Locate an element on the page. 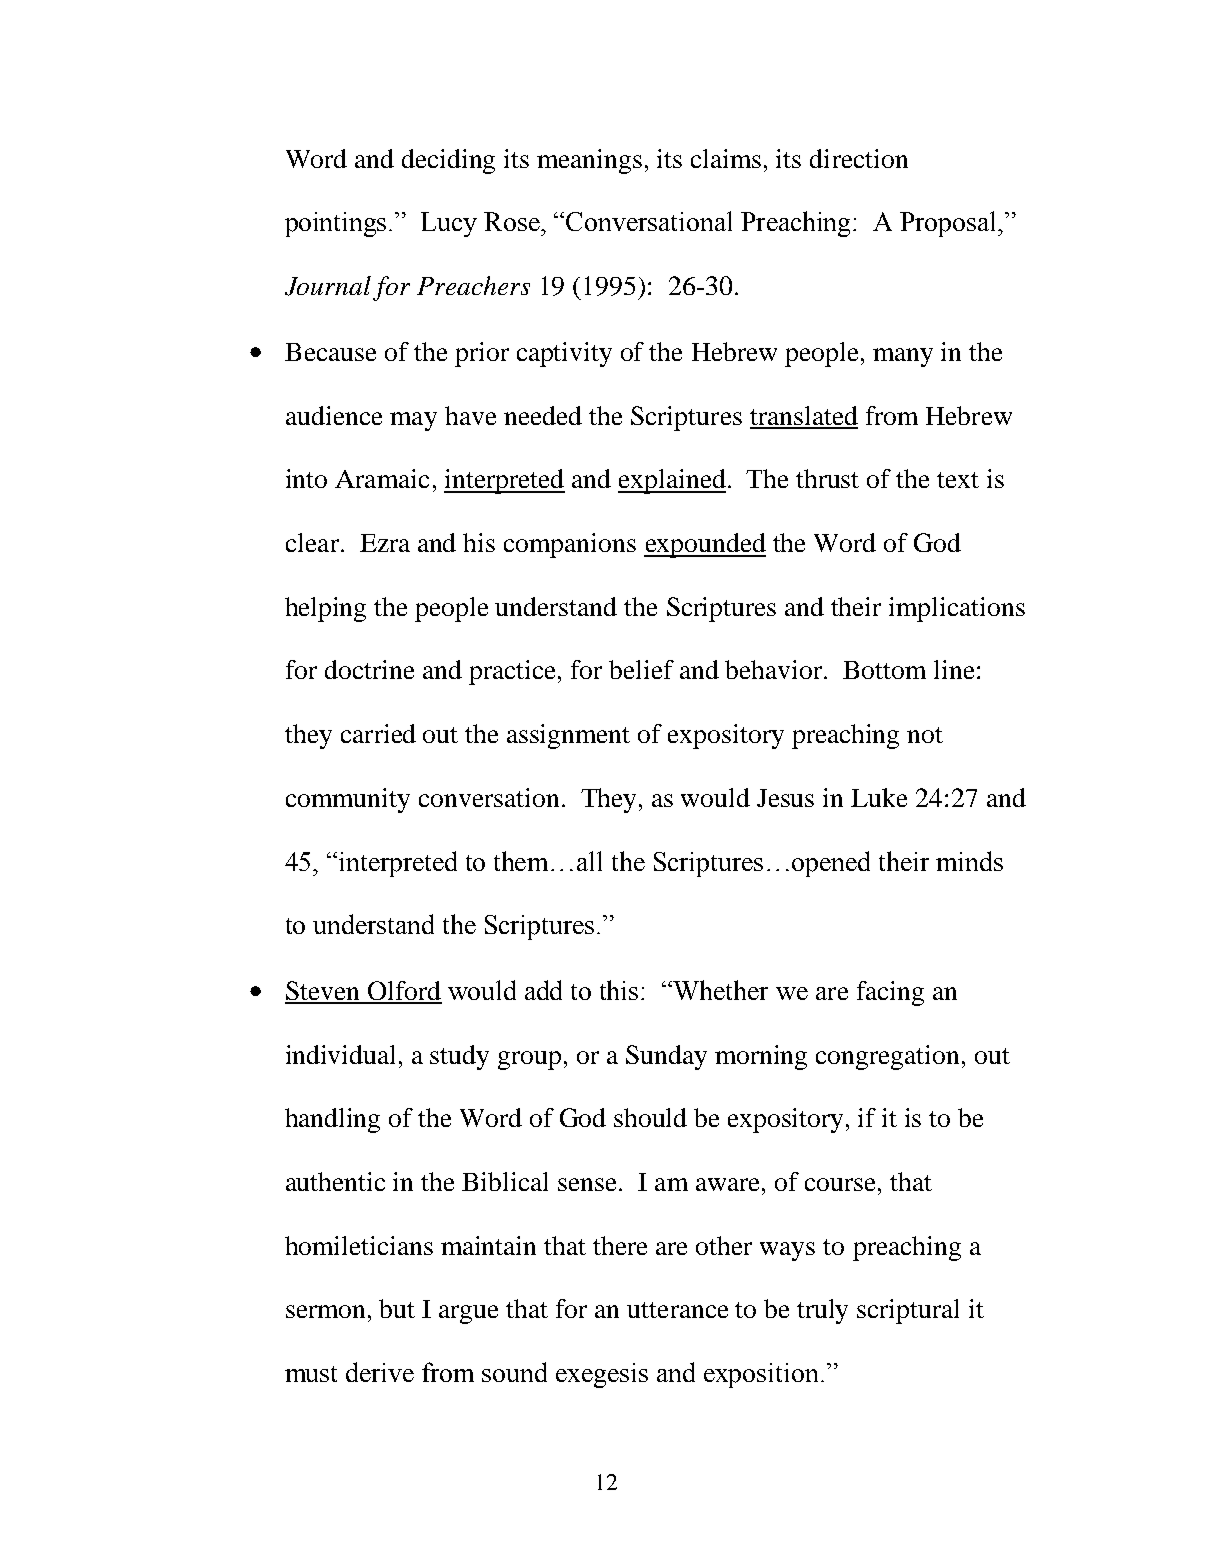 The height and width of the page is (1567, 1211). utterance is located at coordinates (677, 1310).
